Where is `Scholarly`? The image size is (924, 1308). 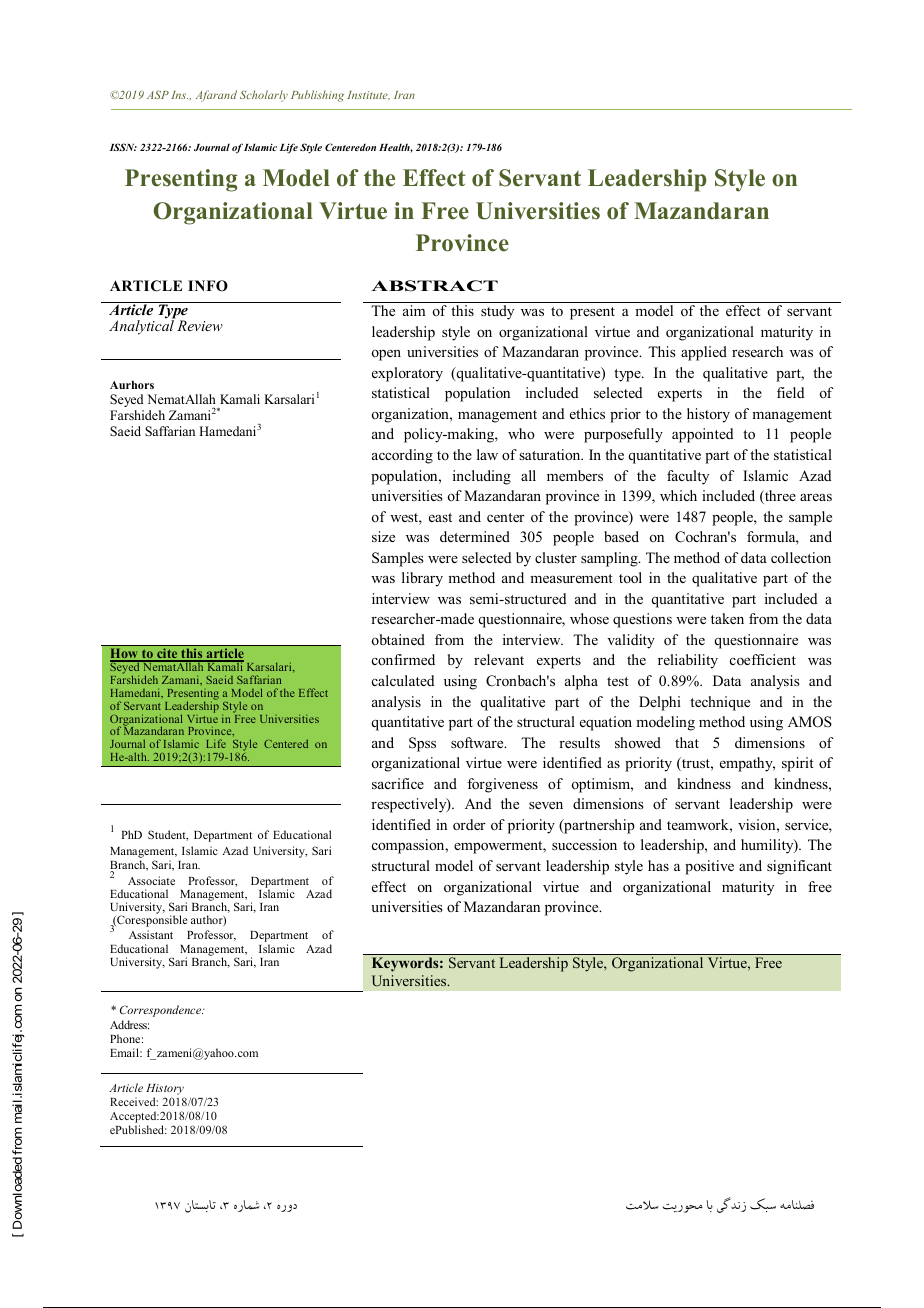 Scholarly is located at coordinates (264, 96).
